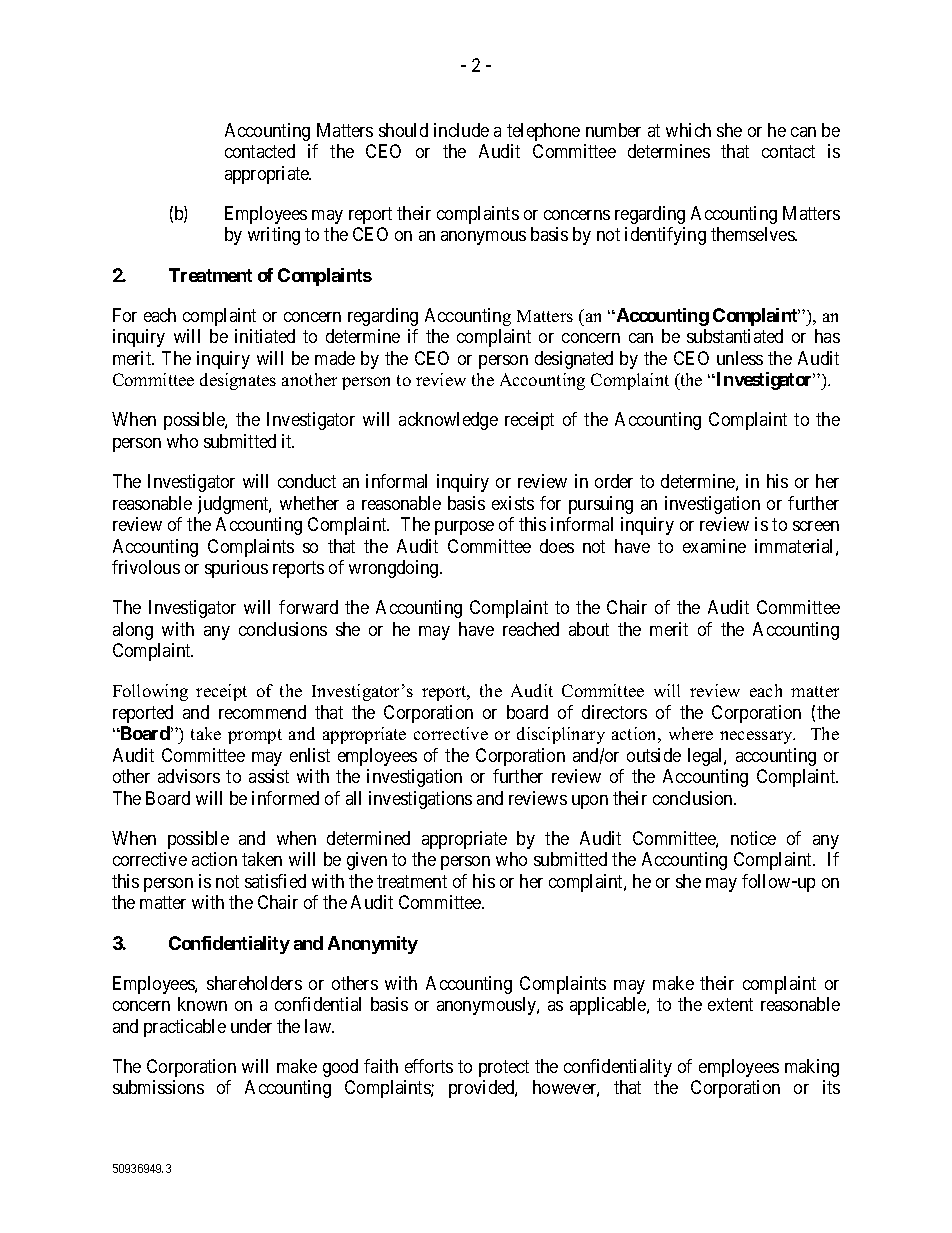  I want to click on disciplinary, so click(561, 735).
